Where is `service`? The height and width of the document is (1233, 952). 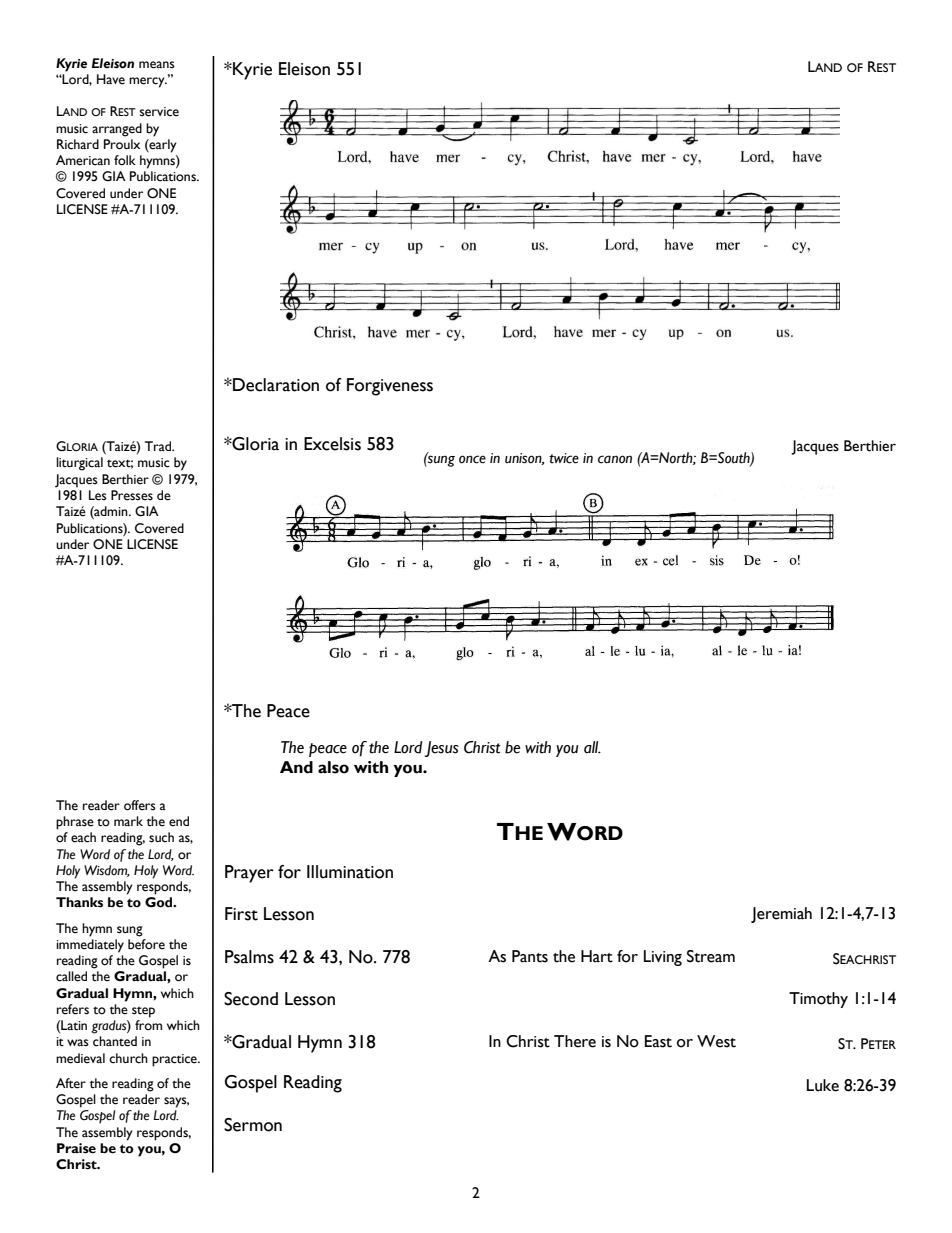 service is located at coordinates (159, 112).
